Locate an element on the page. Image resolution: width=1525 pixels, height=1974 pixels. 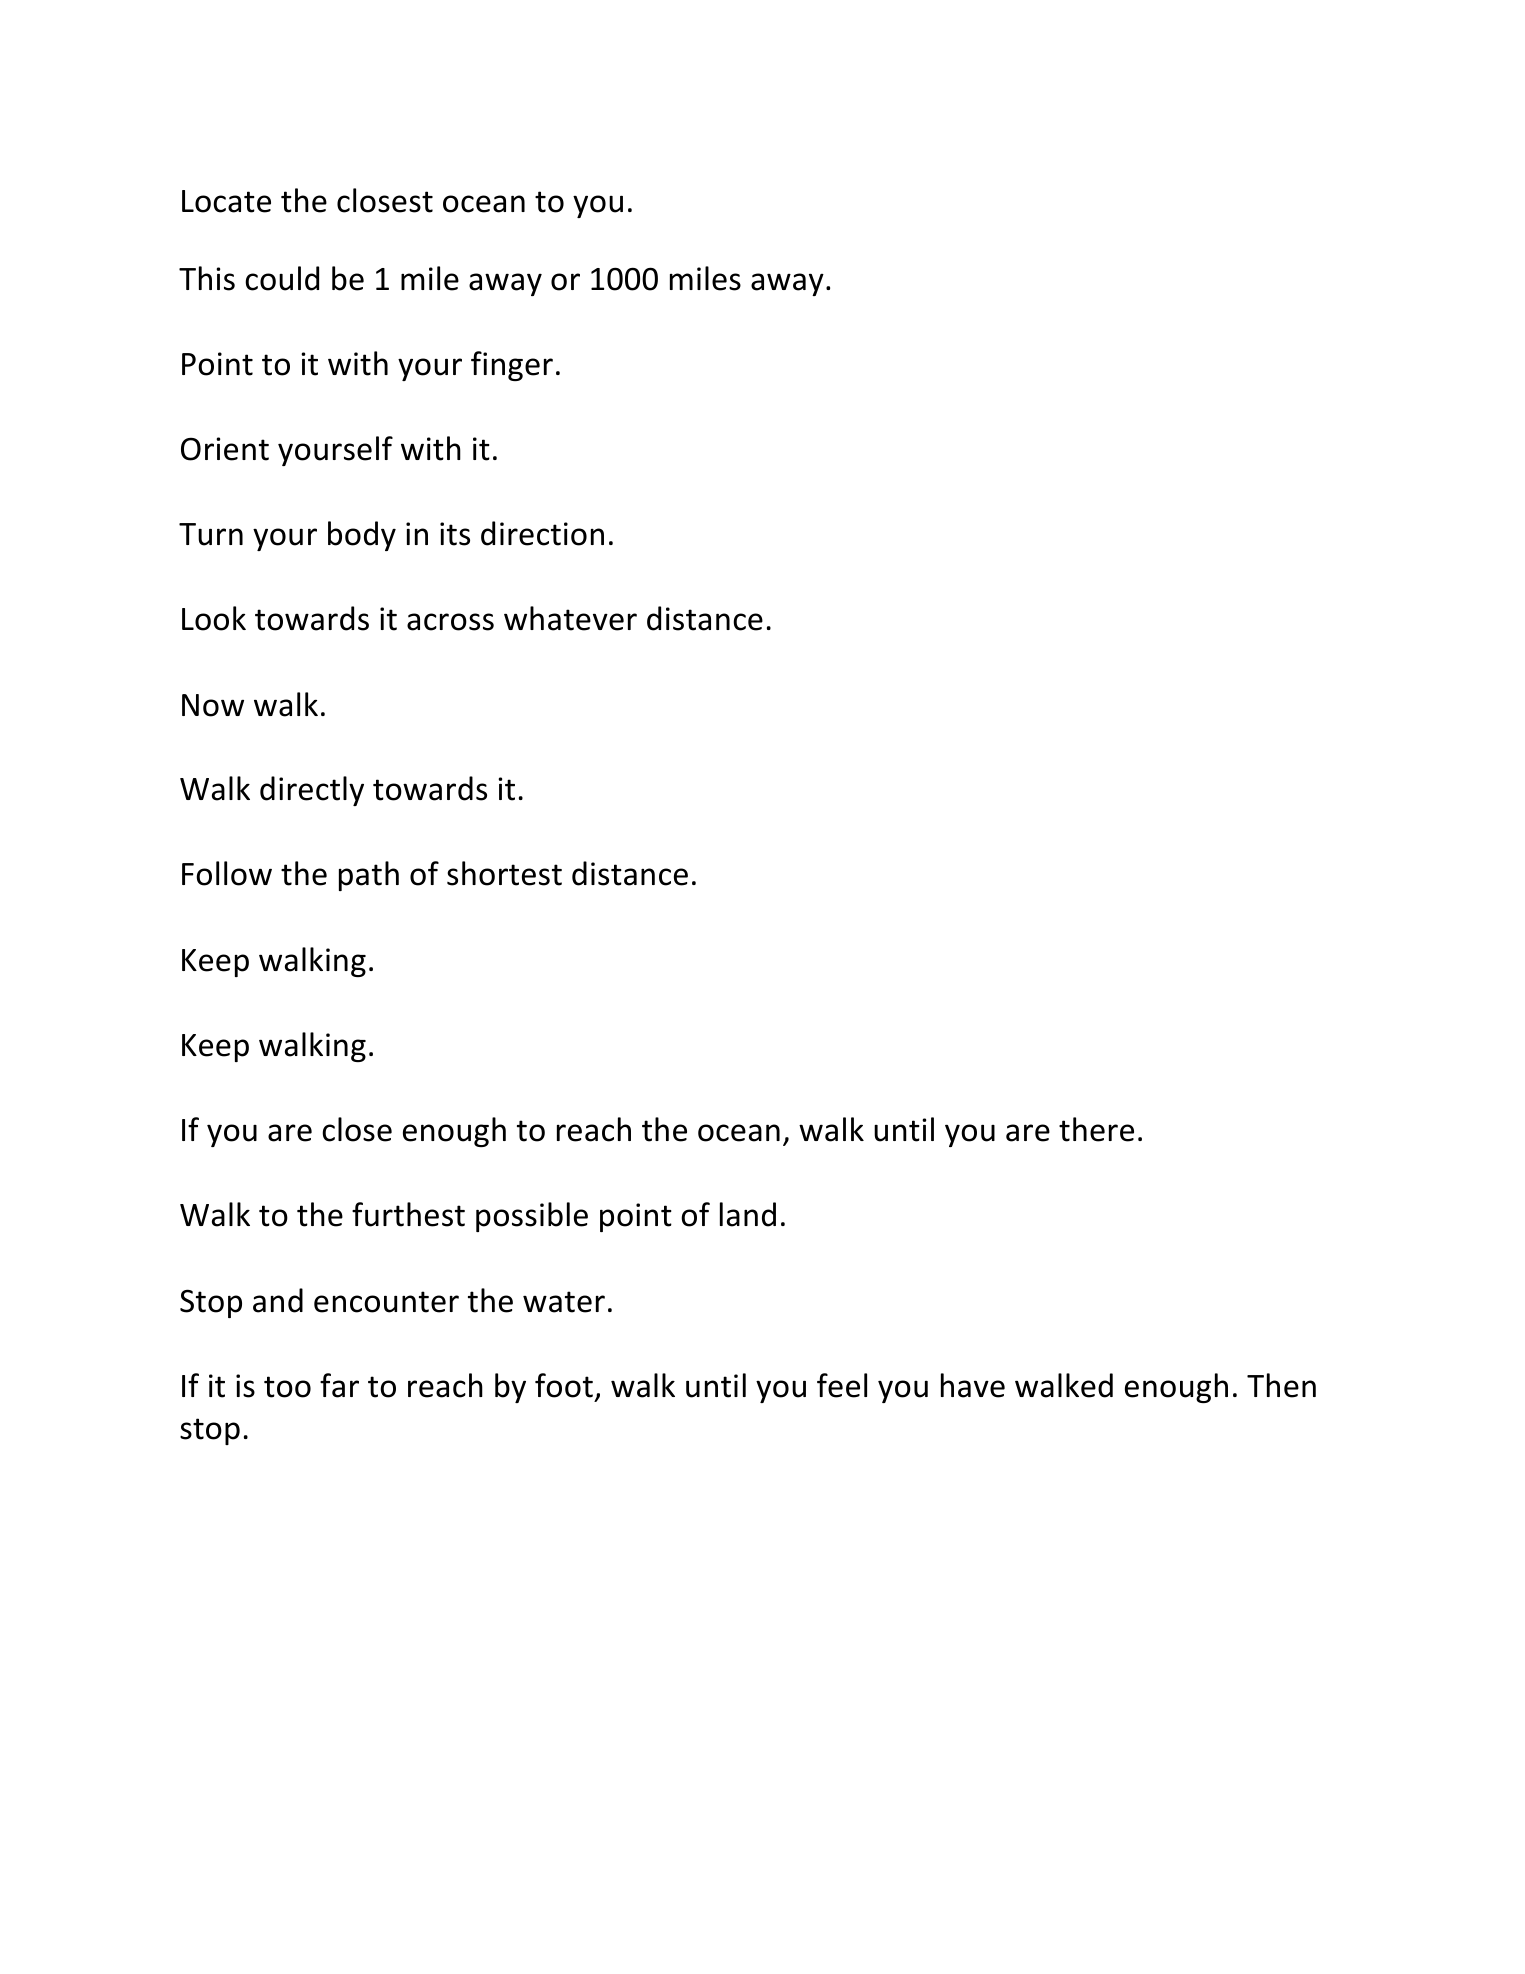
could is located at coordinates (282, 278).
